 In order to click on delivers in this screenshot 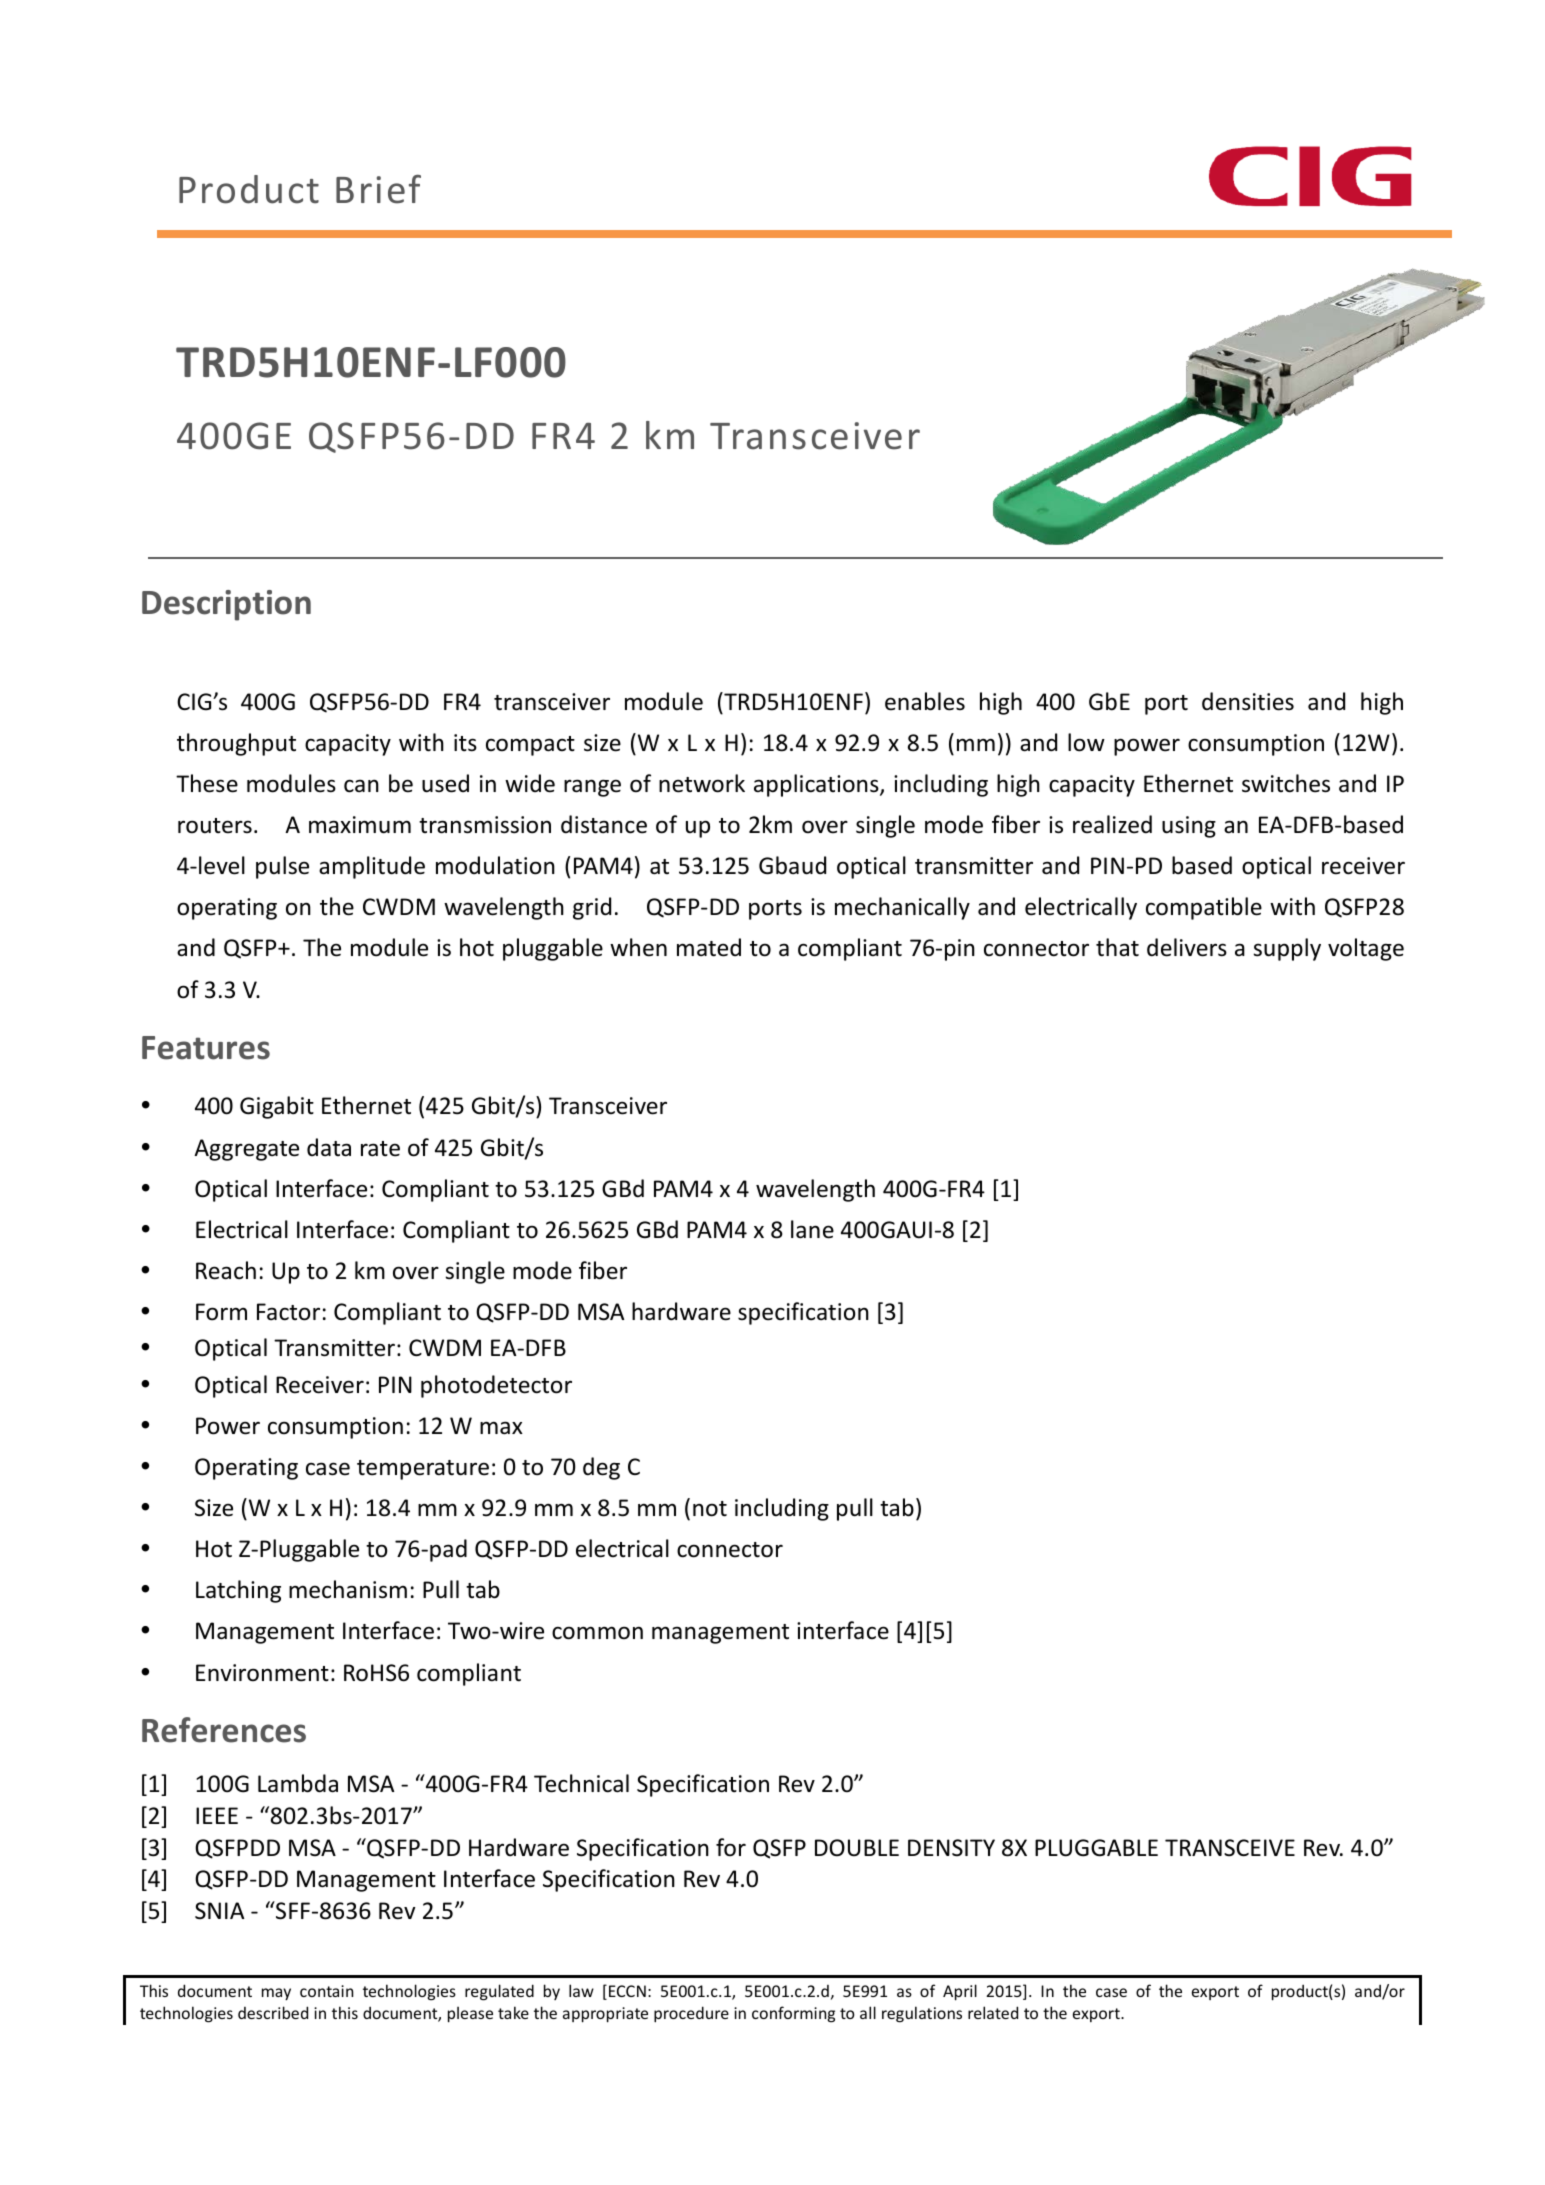, I will do `click(1187, 947)`.
